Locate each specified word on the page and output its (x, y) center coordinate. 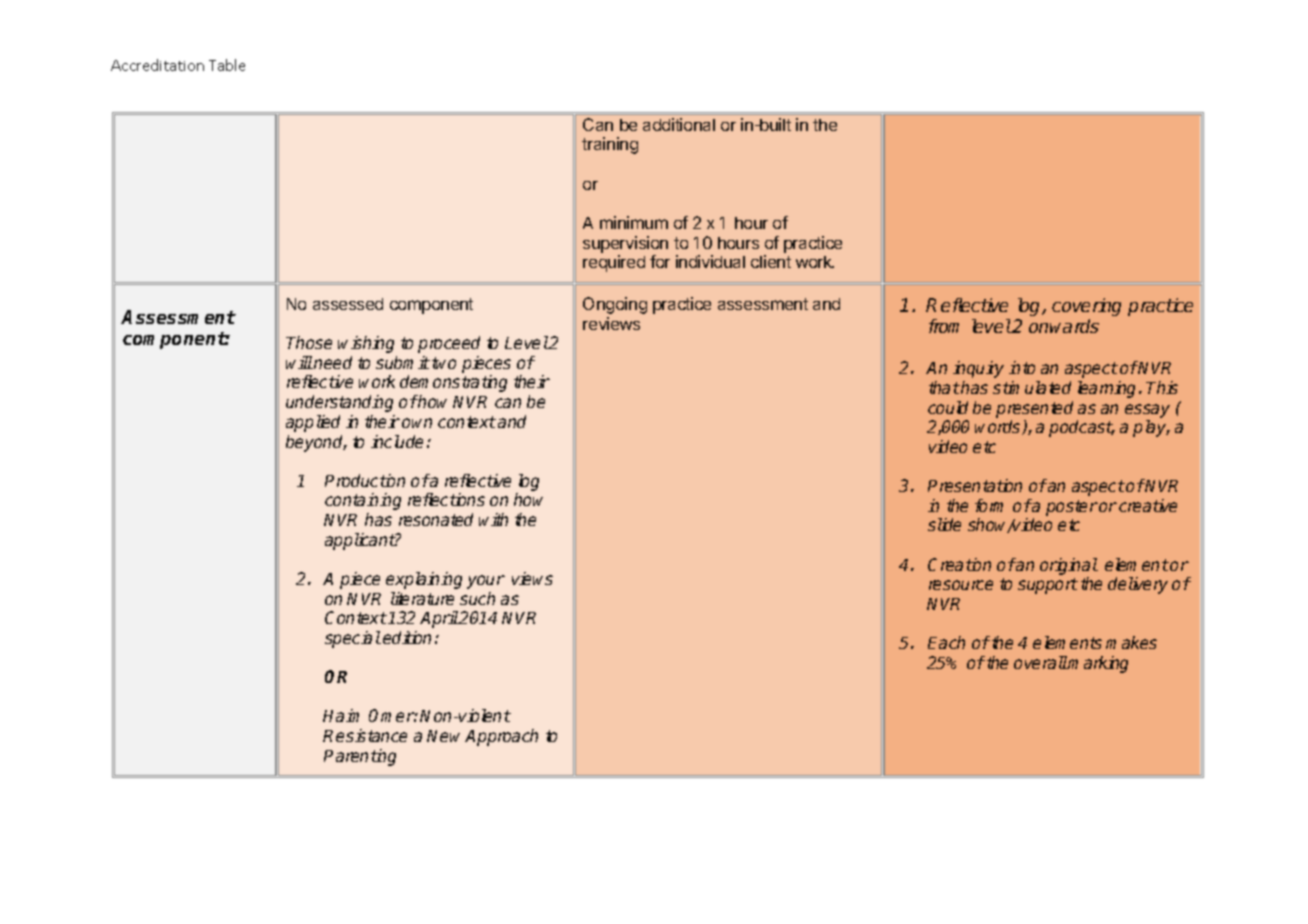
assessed (348, 304)
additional (679, 124)
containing (363, 501)
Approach (501, 737)
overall (1041, 662)
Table (227, 65)
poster (1072, 508)
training (610, 145)
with (493, 519)
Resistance (365, 735)
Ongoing (615, 305)
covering (1086, 307)
